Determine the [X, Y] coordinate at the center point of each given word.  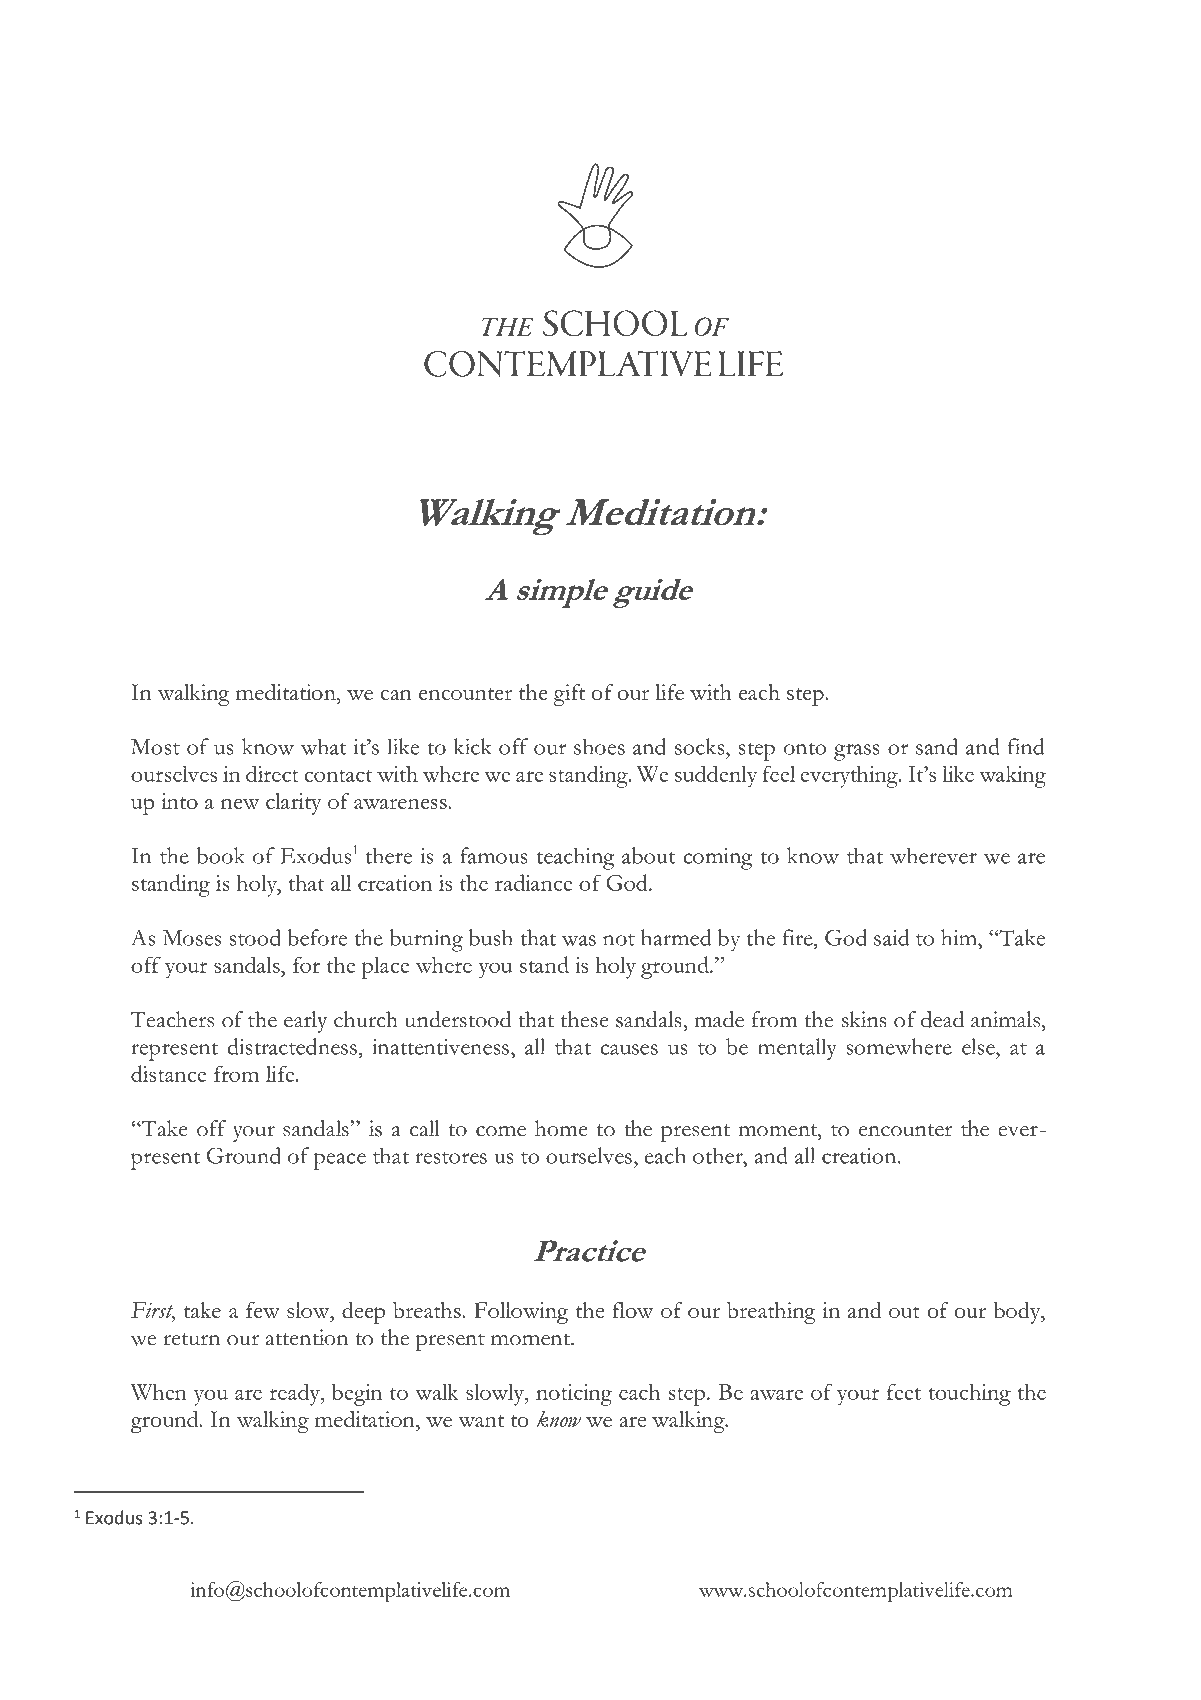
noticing [574, 1395]
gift [569, 695]
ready [296, 1394]
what [324, 746]
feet [904, 1391]
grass [857, 752]
